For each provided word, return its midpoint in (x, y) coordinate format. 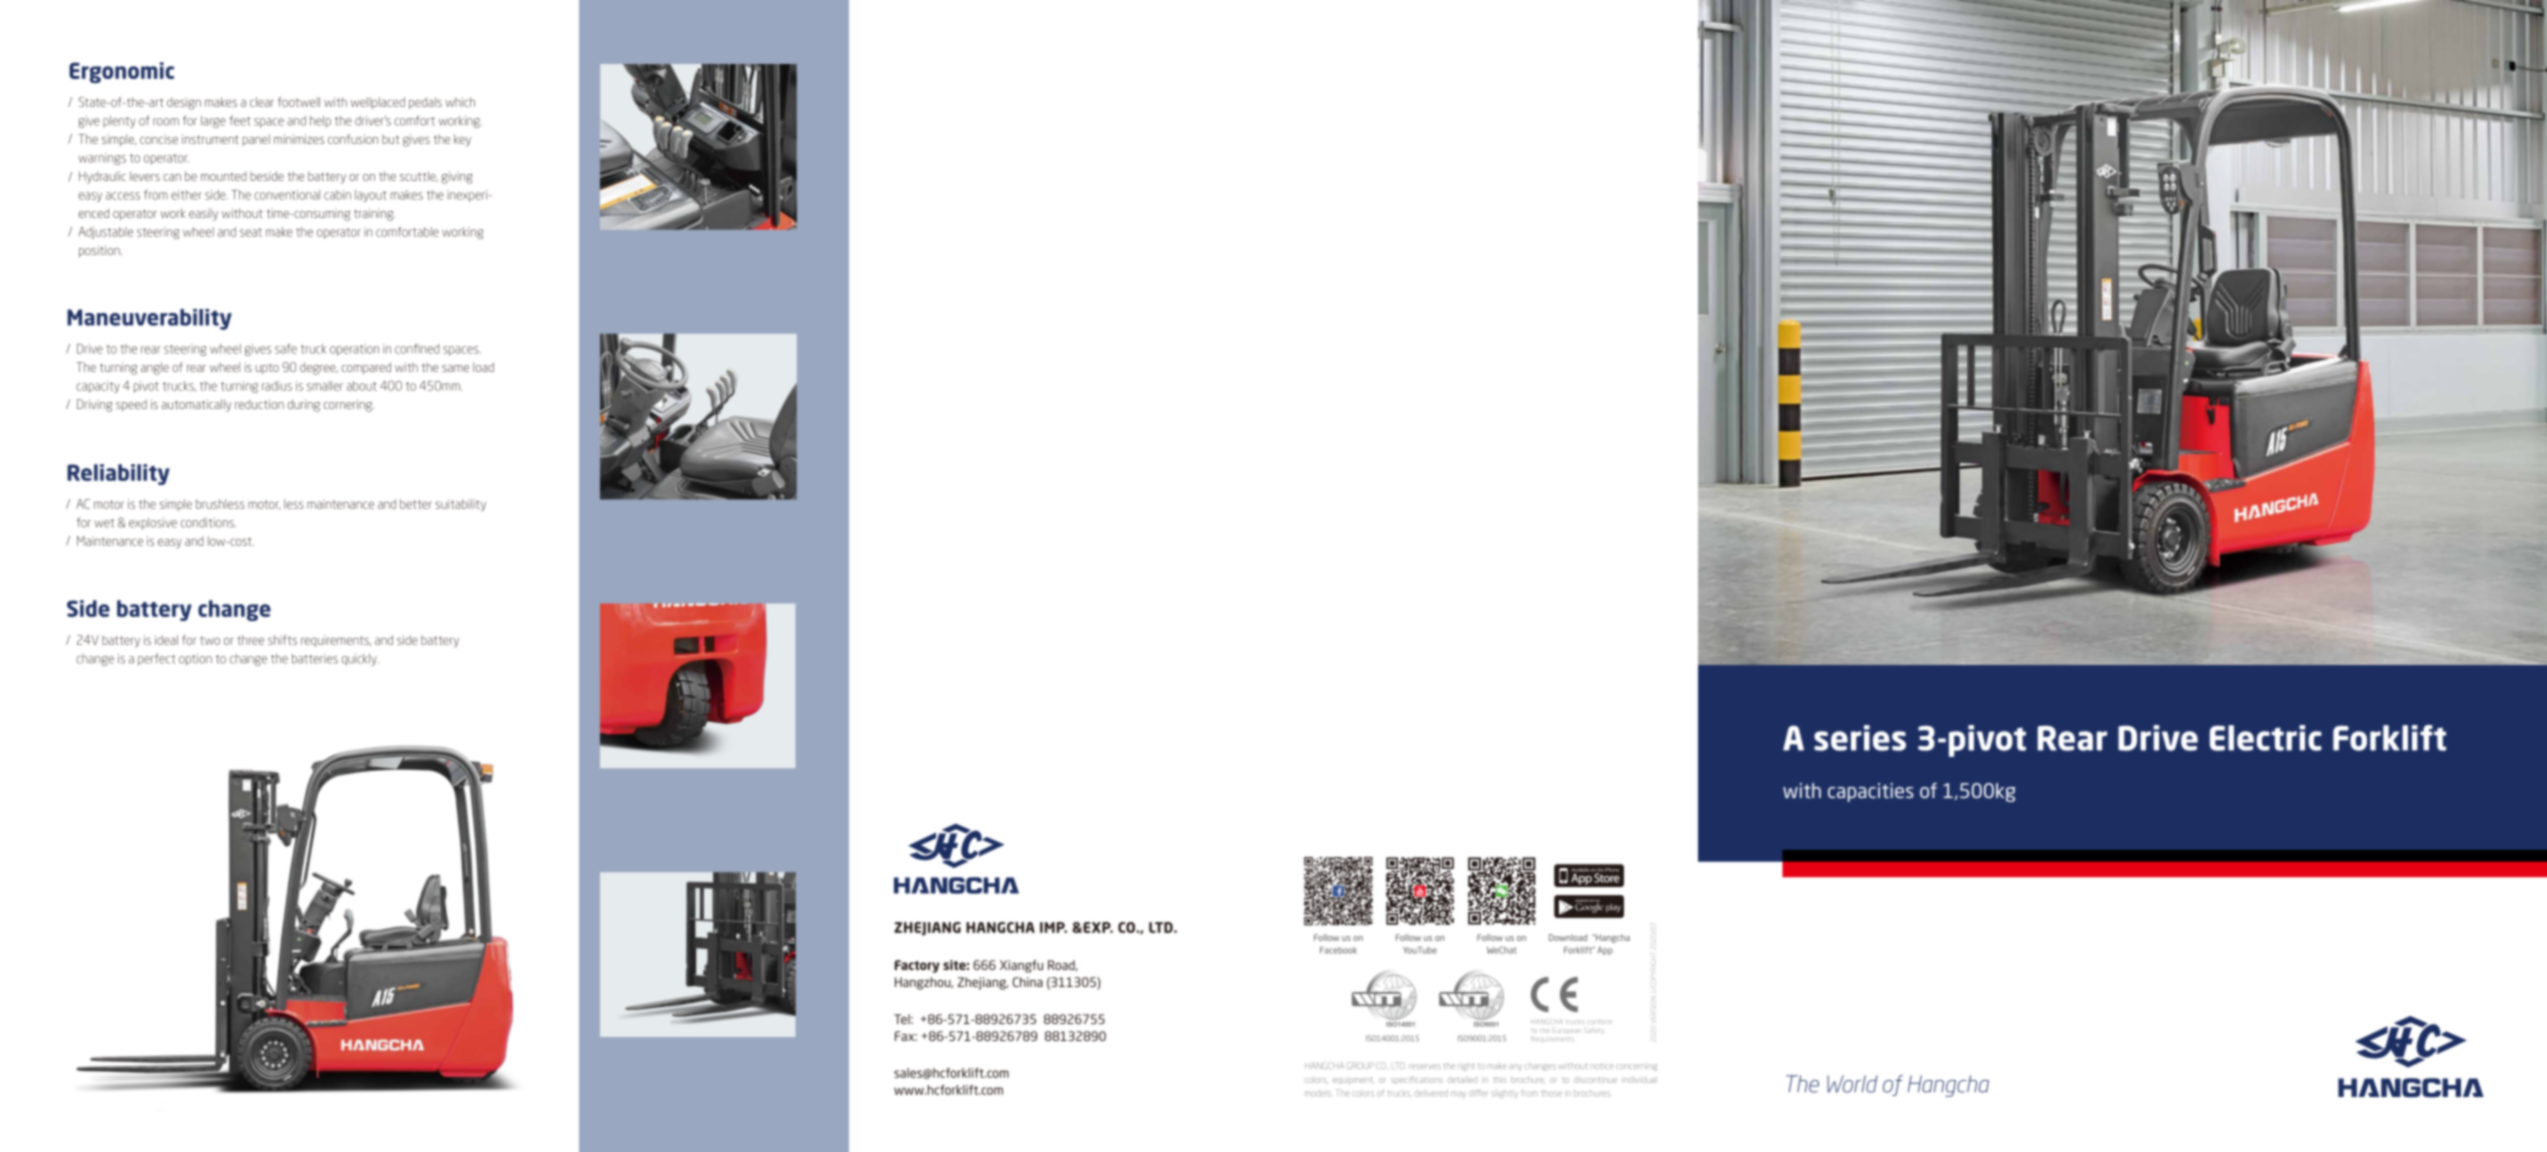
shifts (282, 640)
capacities (1871, 792)
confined (417, 349)
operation (354, 350)
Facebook (1338, 950)
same (455, 368)
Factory (917, 966)
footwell (299, 102)
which (460, 102)
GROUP (1360, 1065)
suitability (460, 505)
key (462, 140)
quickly (360, 660)
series (1860, 738)
